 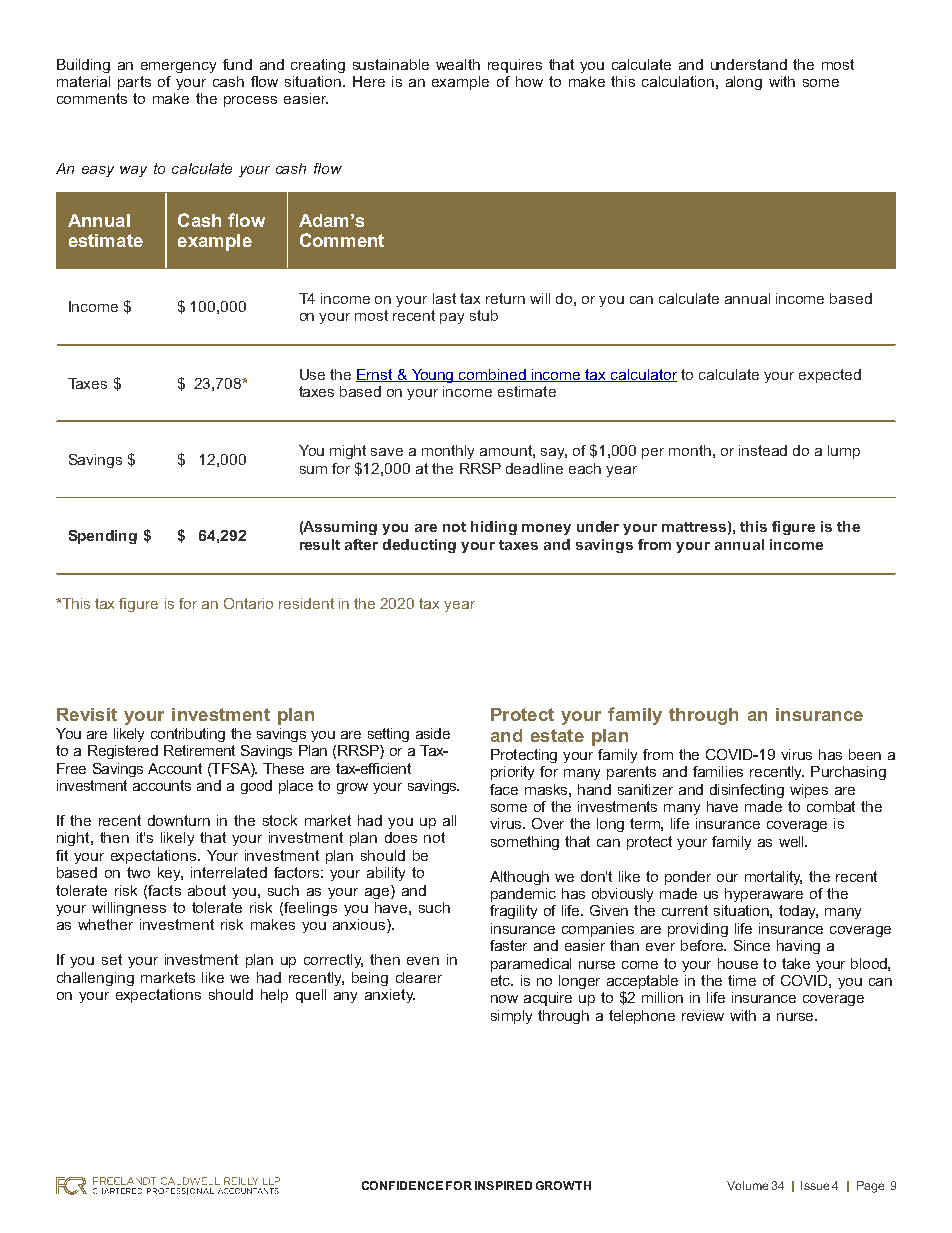 What do you see at coordinates (503, 1185) in the screenshot?
I see `INSPIRED` at bounding box center [503, 1185].
